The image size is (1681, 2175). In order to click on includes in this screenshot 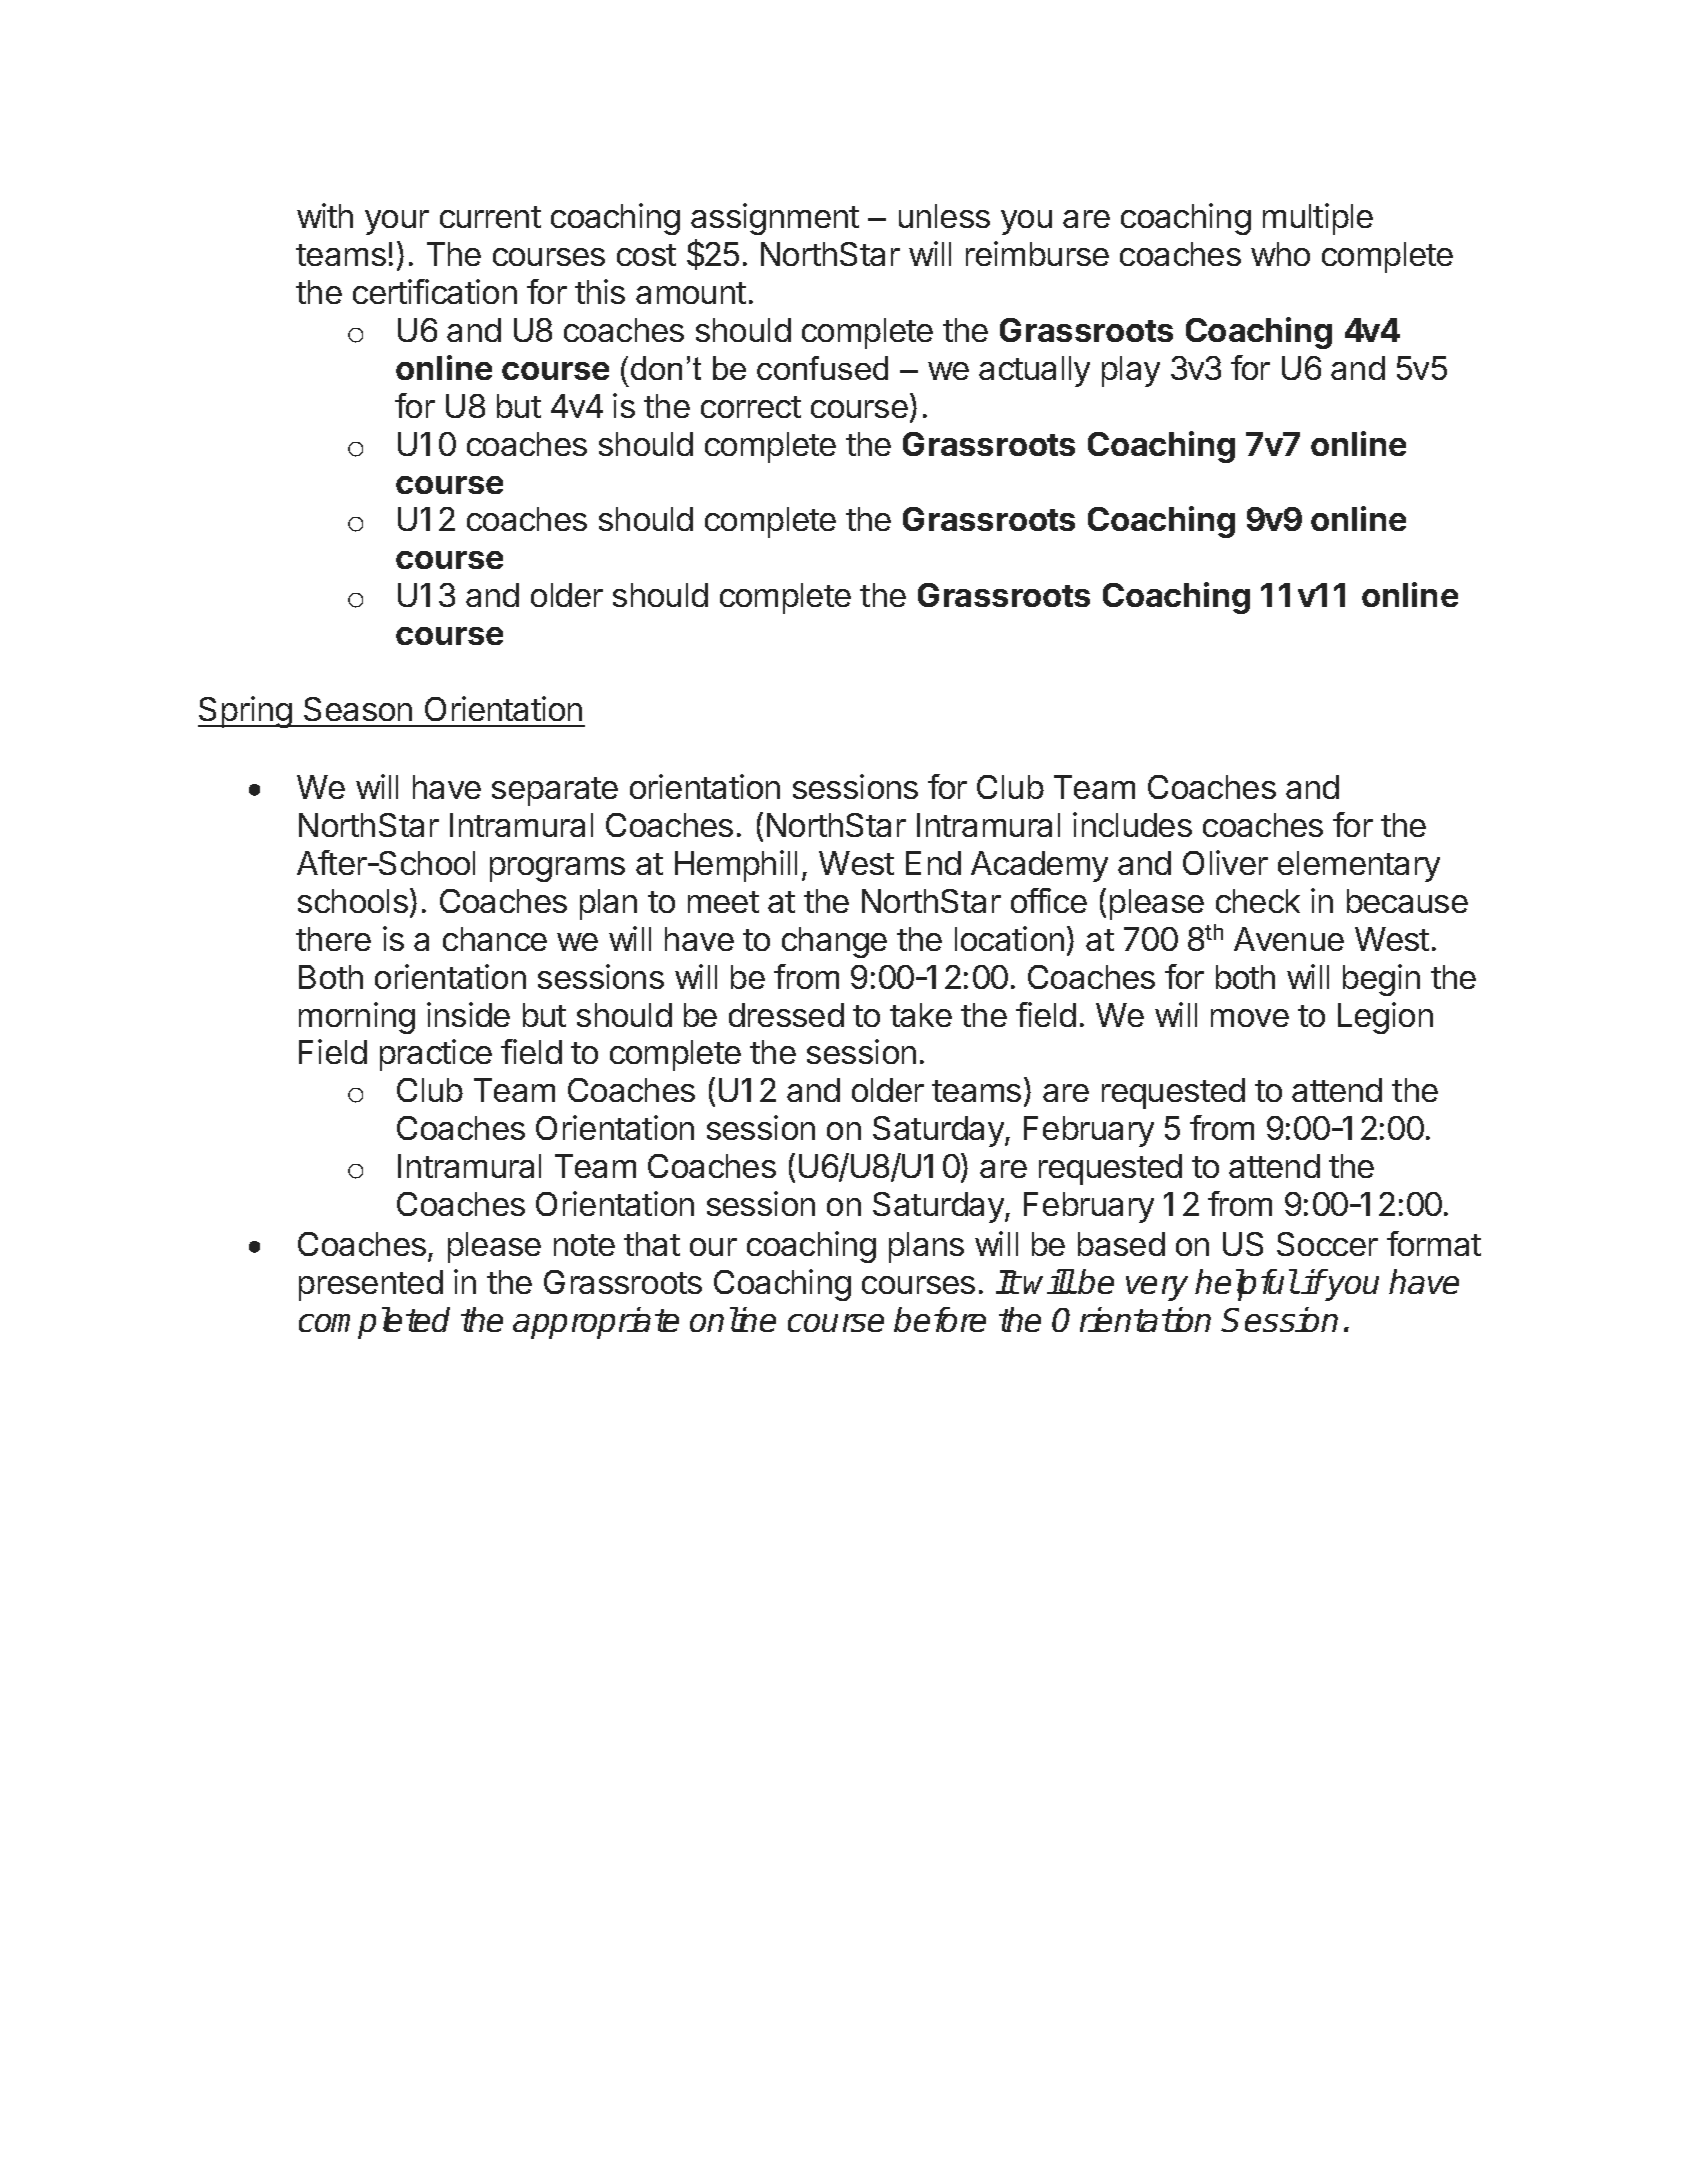, I will do `click(1132, 824)`.
